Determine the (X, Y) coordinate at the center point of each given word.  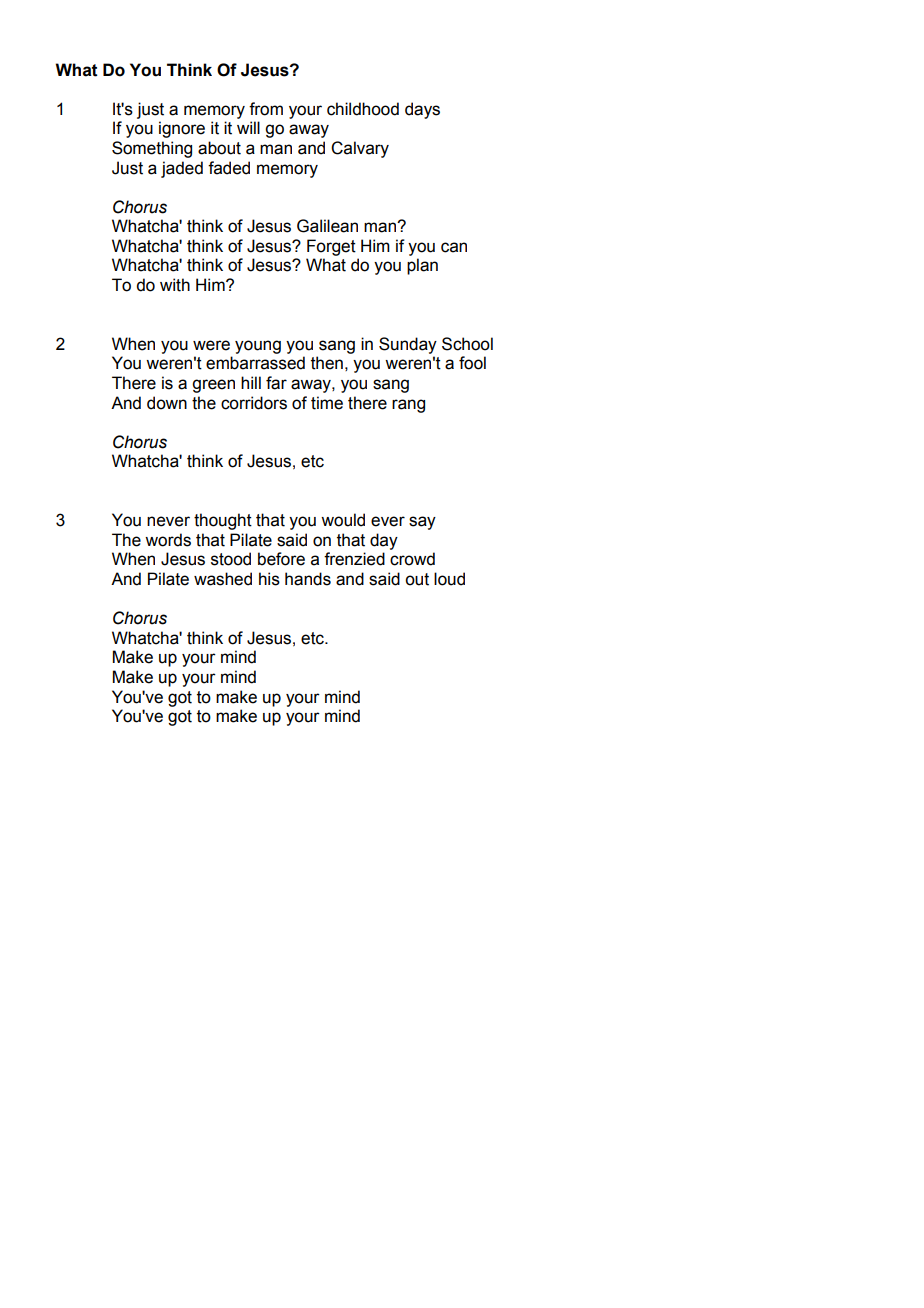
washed (223, 579)
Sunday (408, 345)
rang (408, 406)
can (454, 247)
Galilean (327, 226)
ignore (182, 129)
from (266, 109)
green (213, 386)
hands (308, 579)
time (327, 403)
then (327, 363)
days (422, 110)
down (167, 403)
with (175, 285)
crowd (412, 559)
